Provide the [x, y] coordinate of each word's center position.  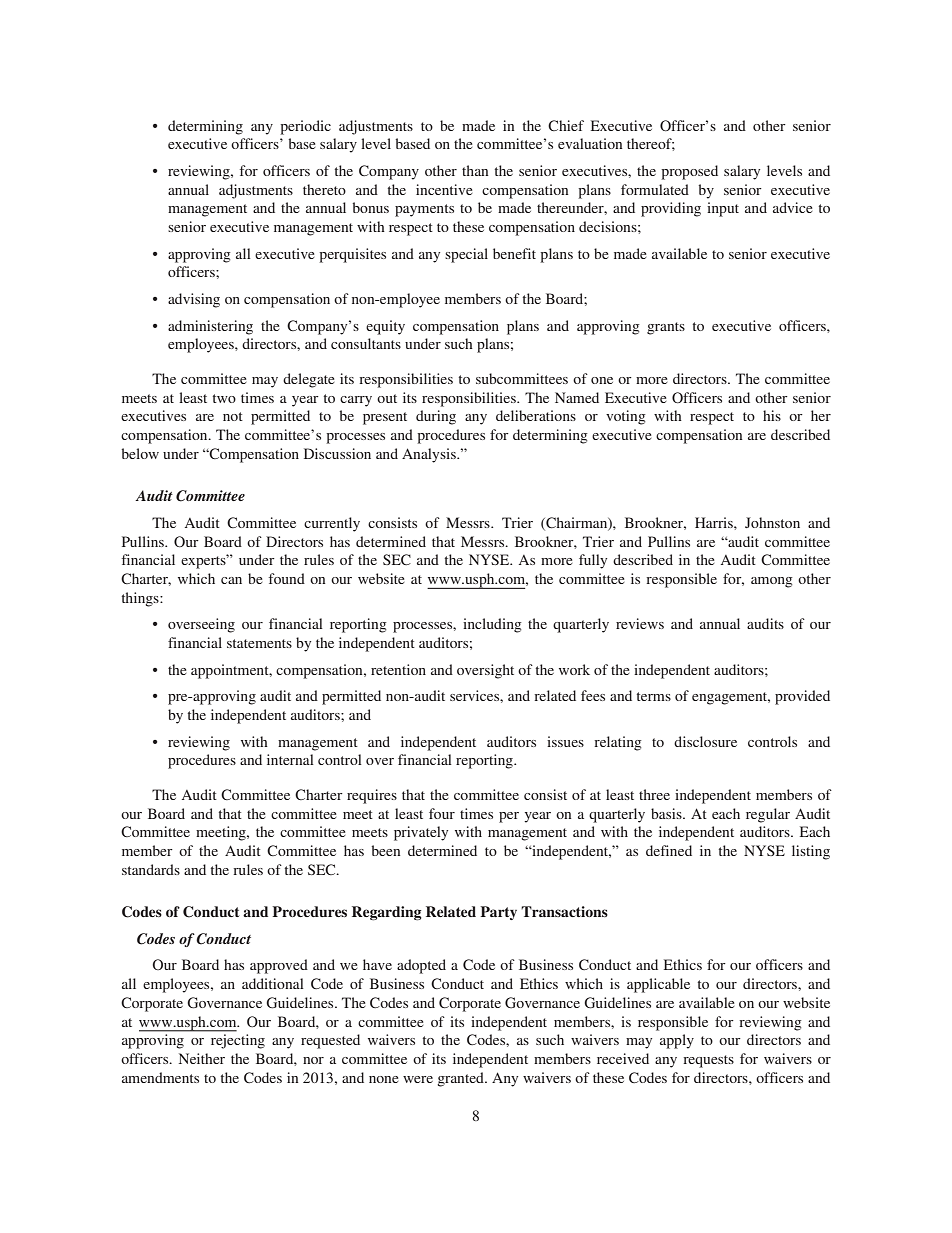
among [772, 582]
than [475, 170]
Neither [202, 1058]
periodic [305, 127]
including [492, 625]
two [224, 398]
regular [768, 815]
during [436, 417]
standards [151, 869]
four [442, 813]
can [231, 580]
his [772, 415]
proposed [689, 172]
